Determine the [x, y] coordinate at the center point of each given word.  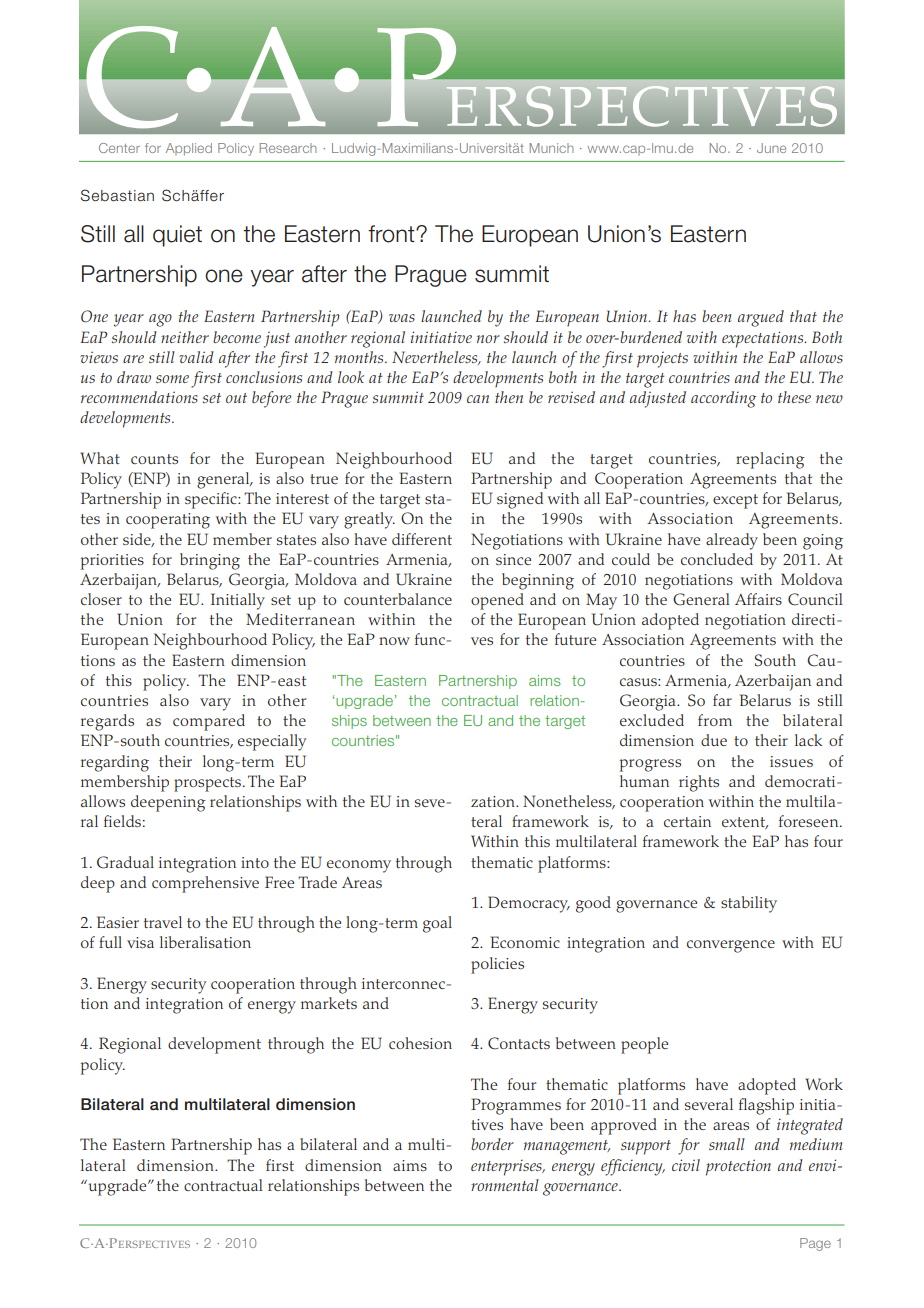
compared [209, 722]
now [394, 641]
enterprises [507, 1168]
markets [329, 1003]
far [722, 700]
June [771, 148]
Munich [551, 148]
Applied [189, 149]
